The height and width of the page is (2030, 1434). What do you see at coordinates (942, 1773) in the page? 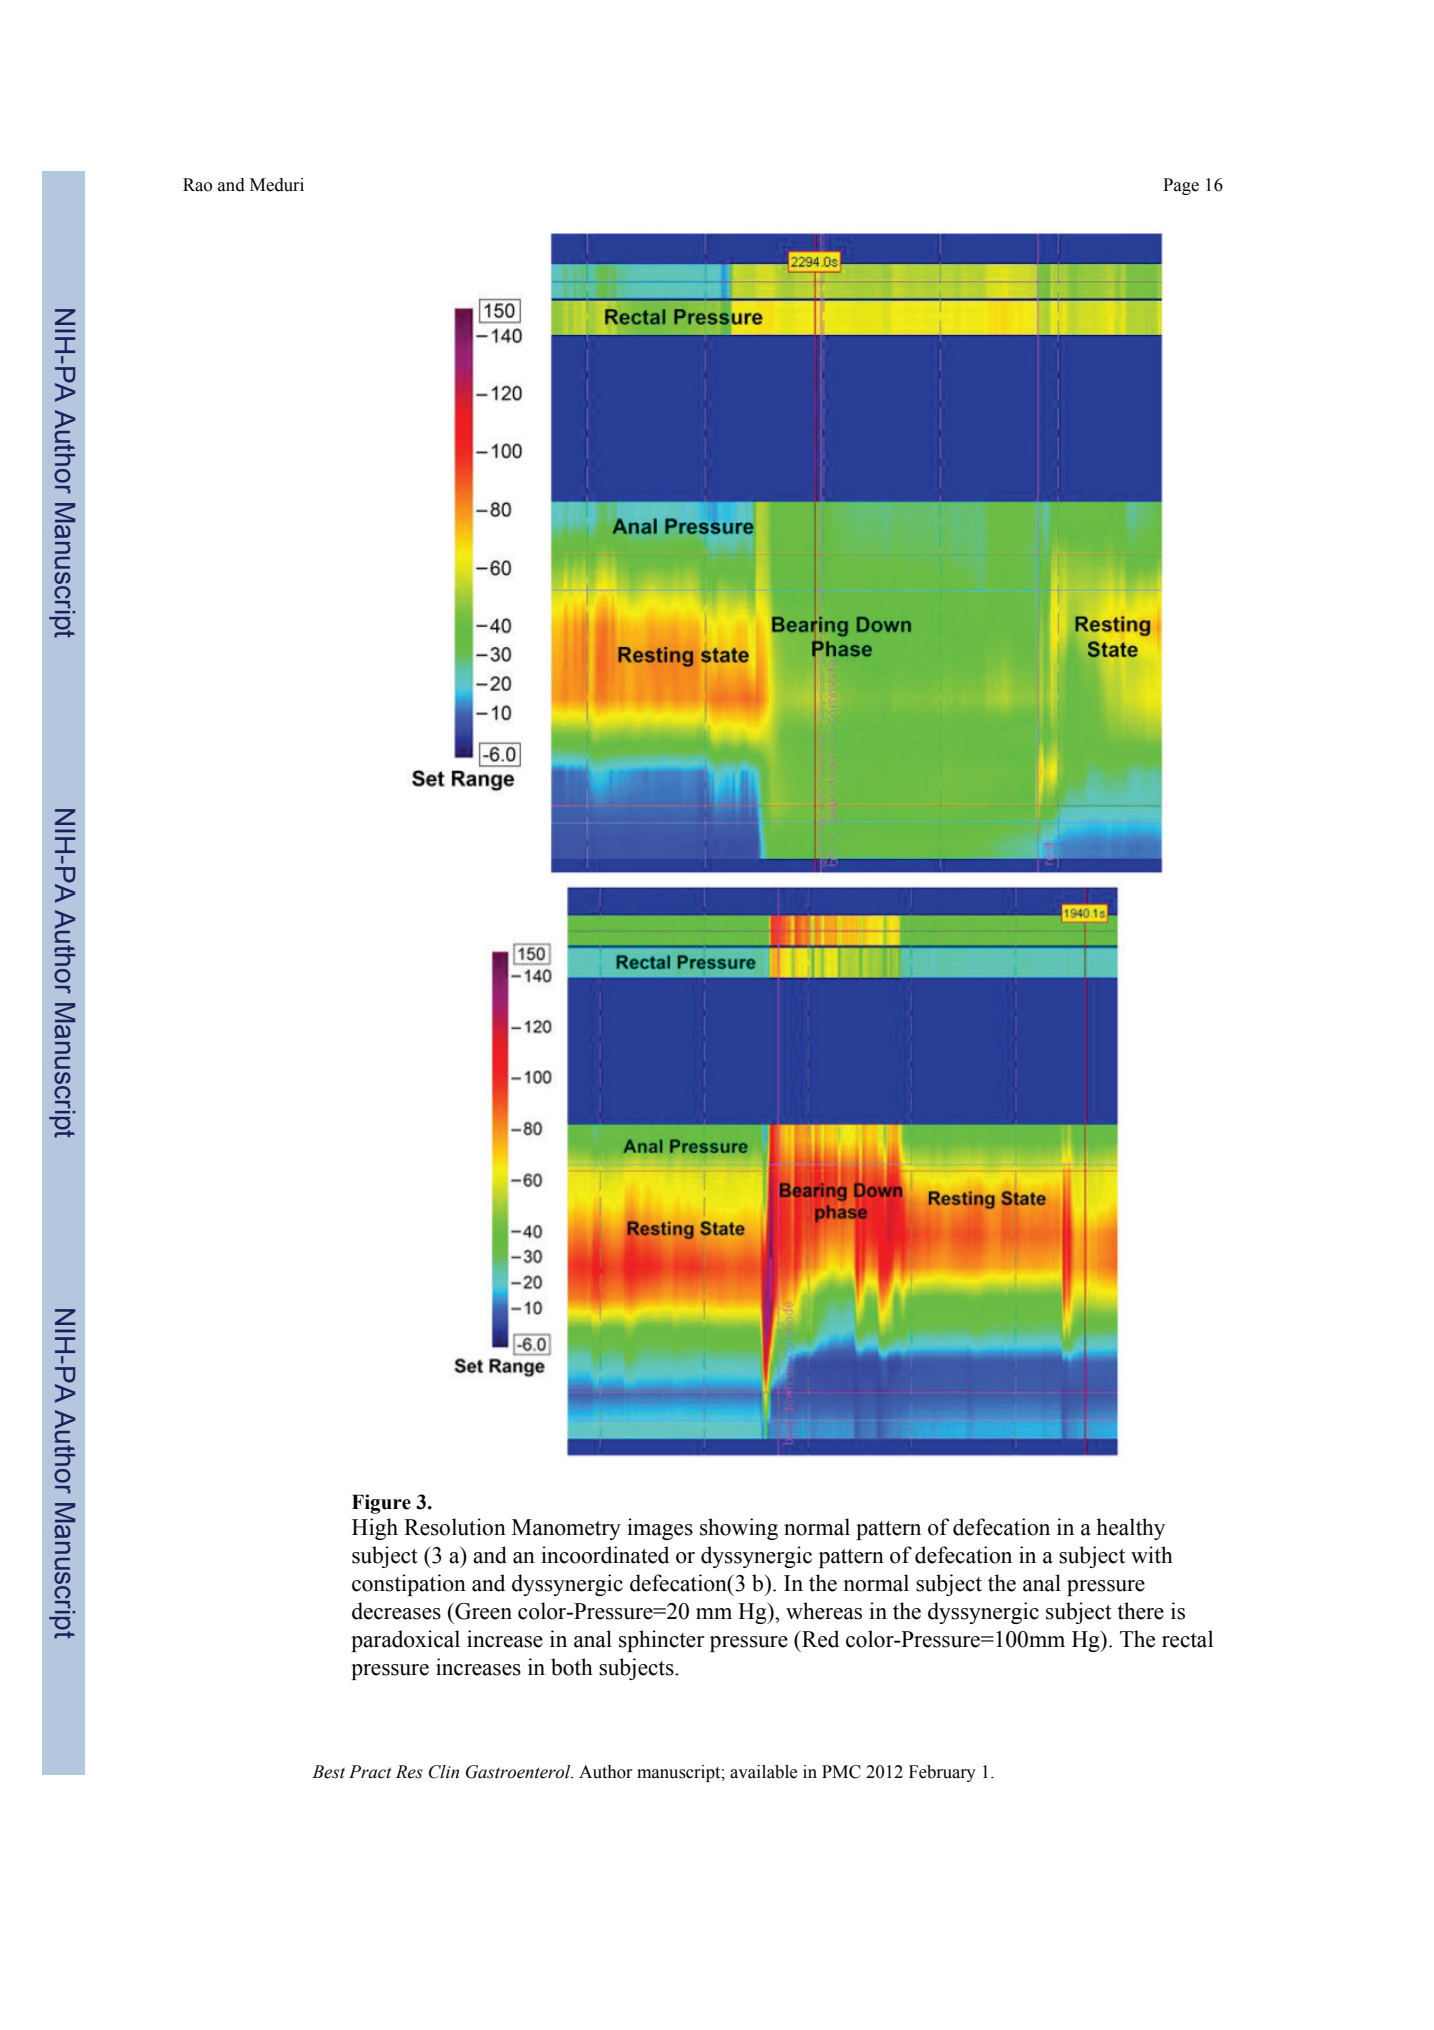
I see `February` at bounding box center [942, 1773].
